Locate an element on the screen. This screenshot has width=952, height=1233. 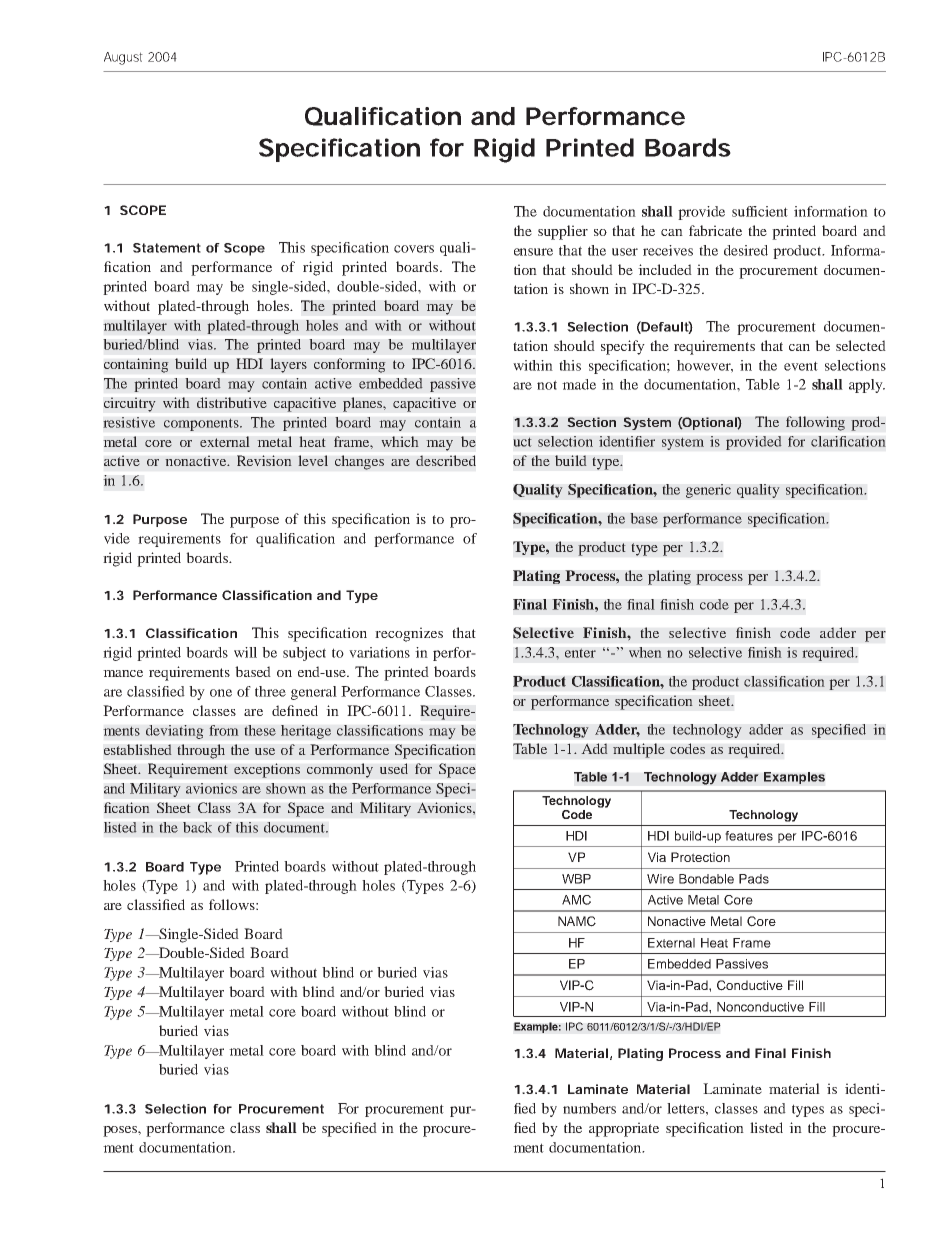
numbers is located at coordinates (589, 1108).
